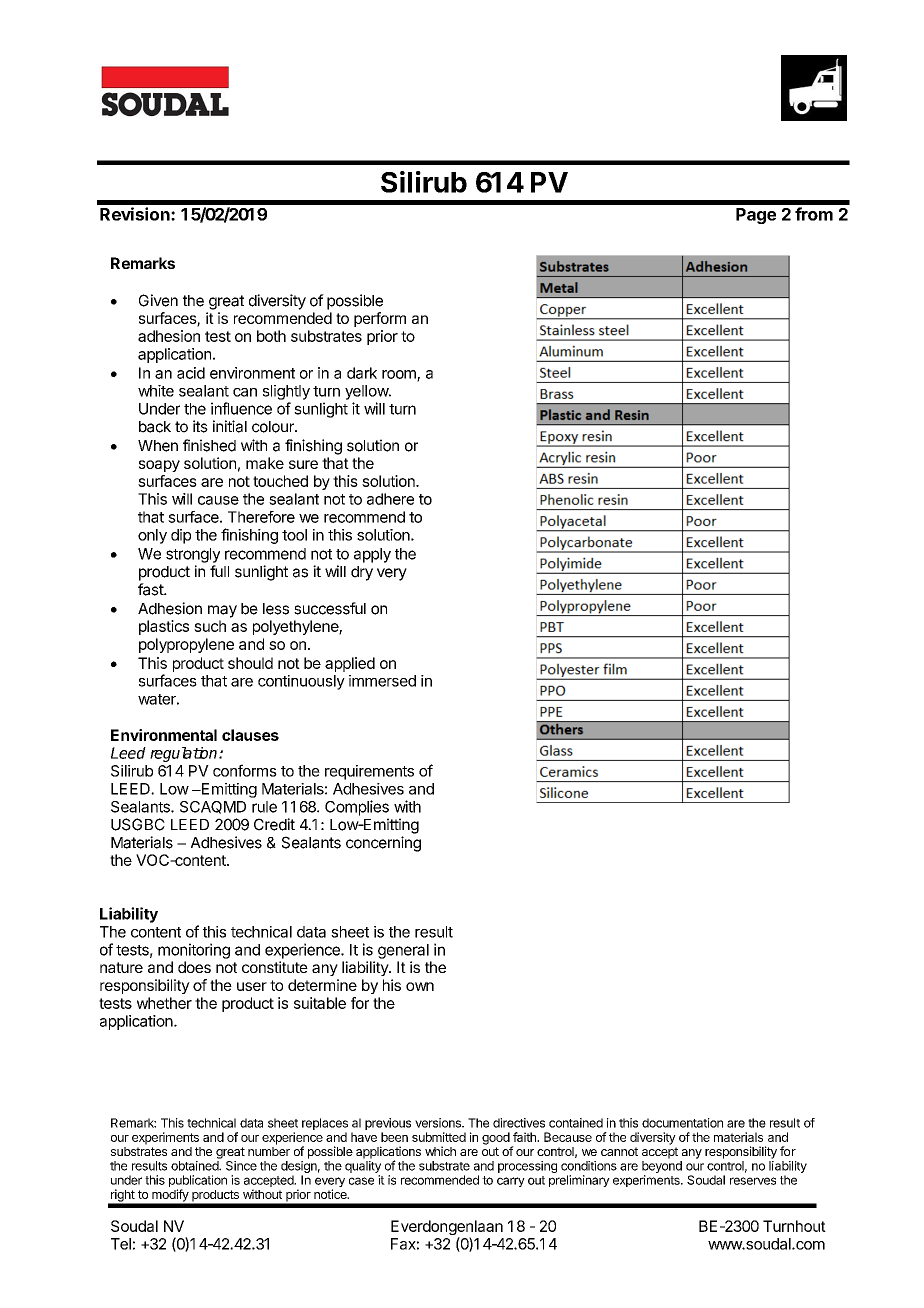  Describe the element at coordinates (158, 300) in the screenshot. I see `Given` at that location.
